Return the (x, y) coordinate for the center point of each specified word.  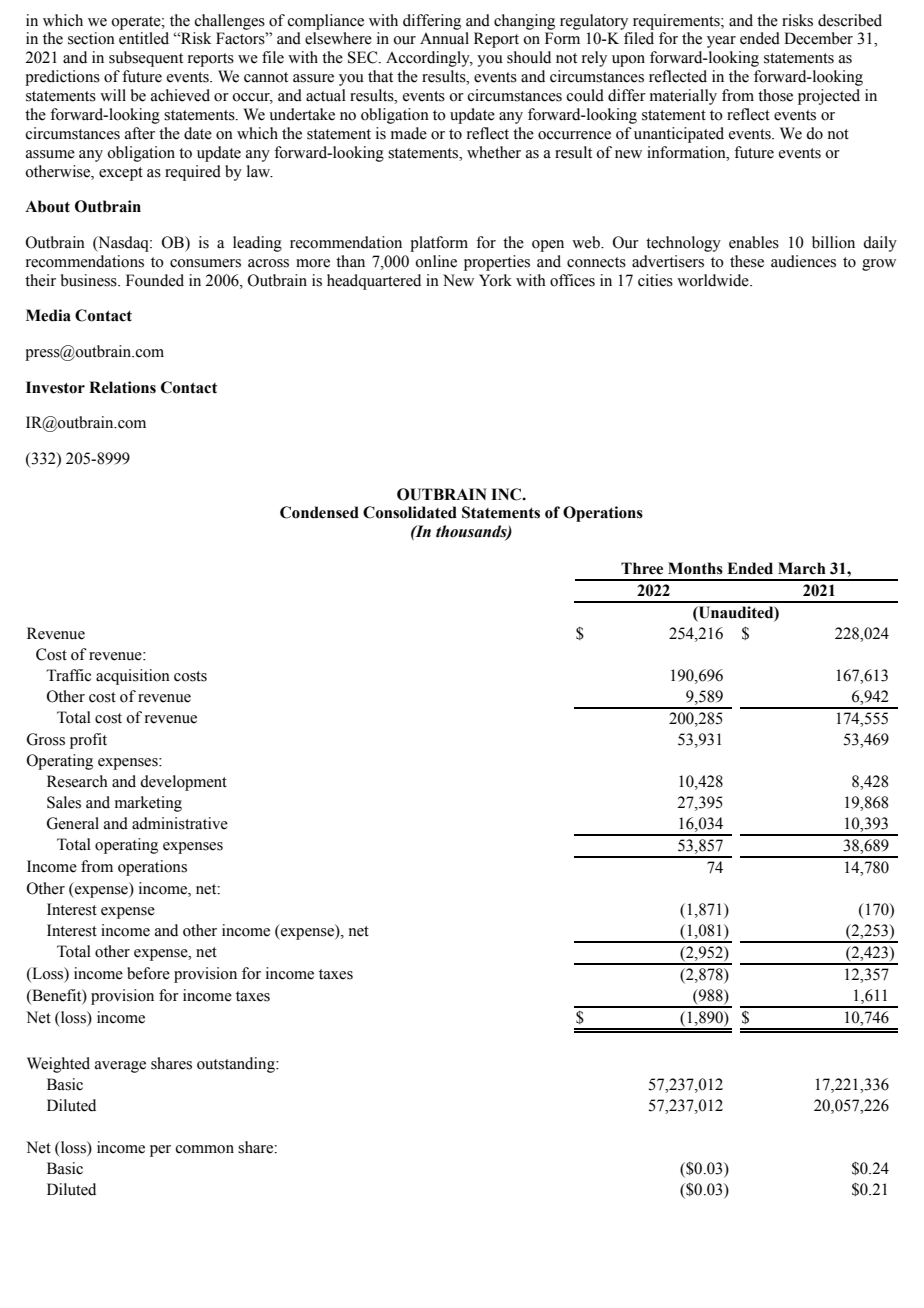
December (818, 38)
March (802, 568)
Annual (444, 38)
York (495, 280)
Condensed (319, 512)
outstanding (237, 1065)
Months (695, 568)
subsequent (146, 59)
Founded (155, 280)
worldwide (714, 280)
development (183, 783)
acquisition (133, 677)
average (120, 1067)
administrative (180, 823)
